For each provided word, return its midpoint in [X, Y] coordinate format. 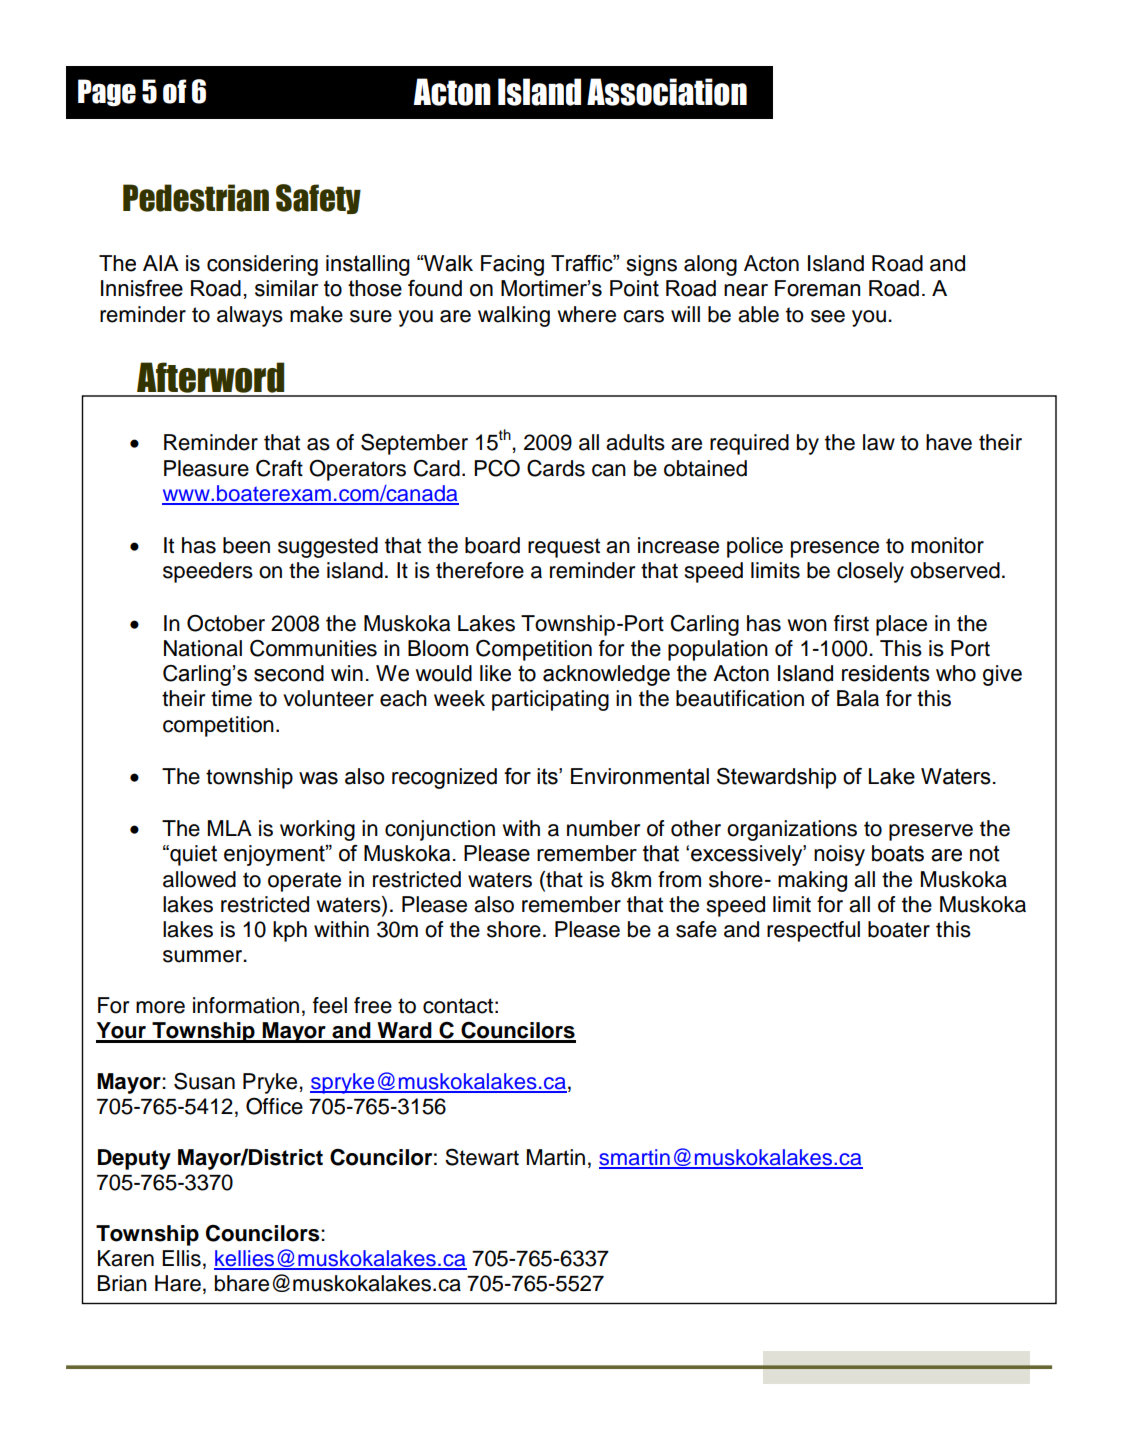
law [879, 442]
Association [667, 92]
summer [203, 956]
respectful [813, 931]
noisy [839, 855]
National [203, 648]
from [679, 879]
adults [635, 442]
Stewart [482, 1157]
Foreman [817, 288]
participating [550, 700]
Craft [279, 468]
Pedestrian [196, 198]
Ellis [181, 1258]
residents [886, 673]
